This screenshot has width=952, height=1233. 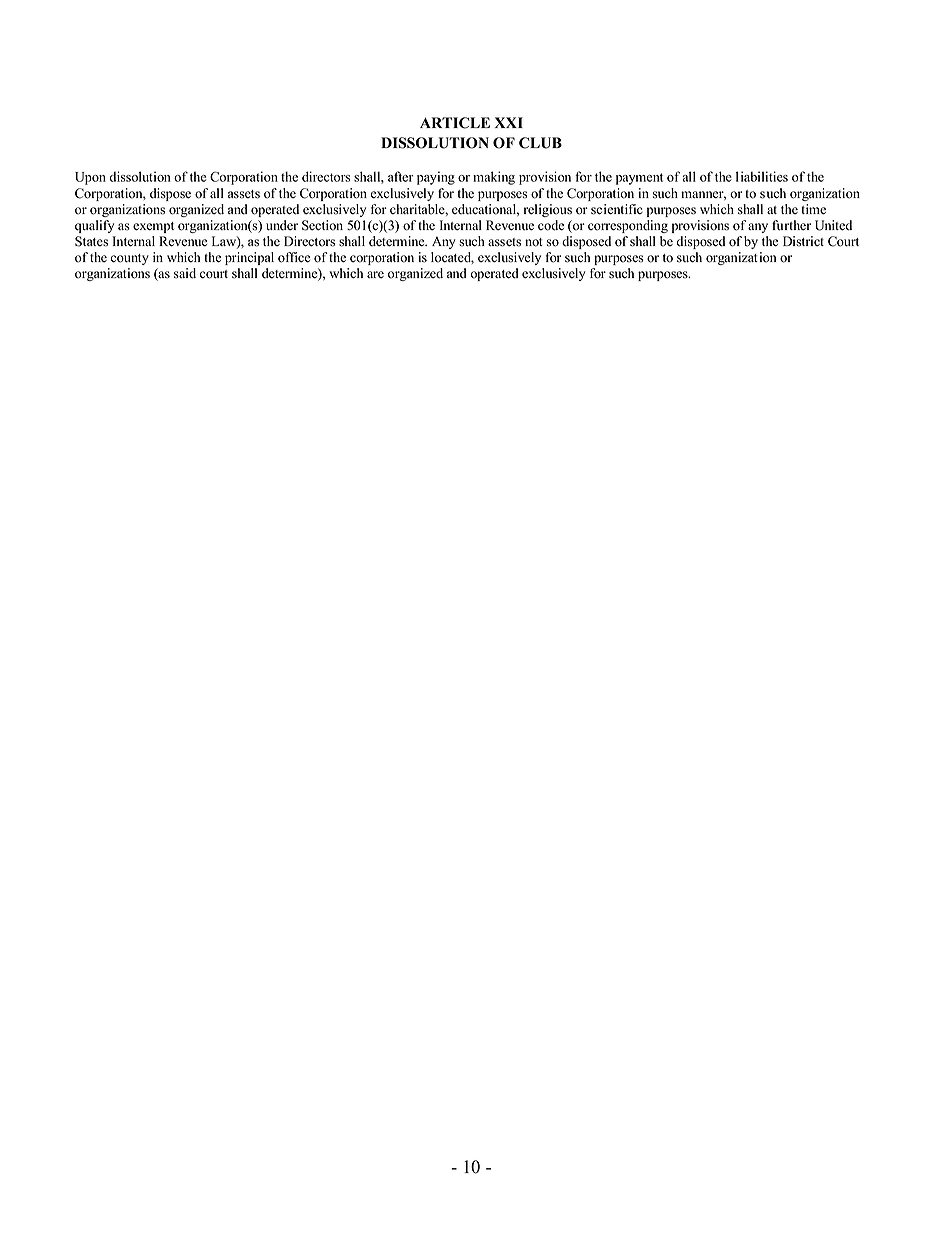 What do you see at coordinates (540, 143) in the screenshot?
I see `CLUB` at bounding box center [540, 143].
